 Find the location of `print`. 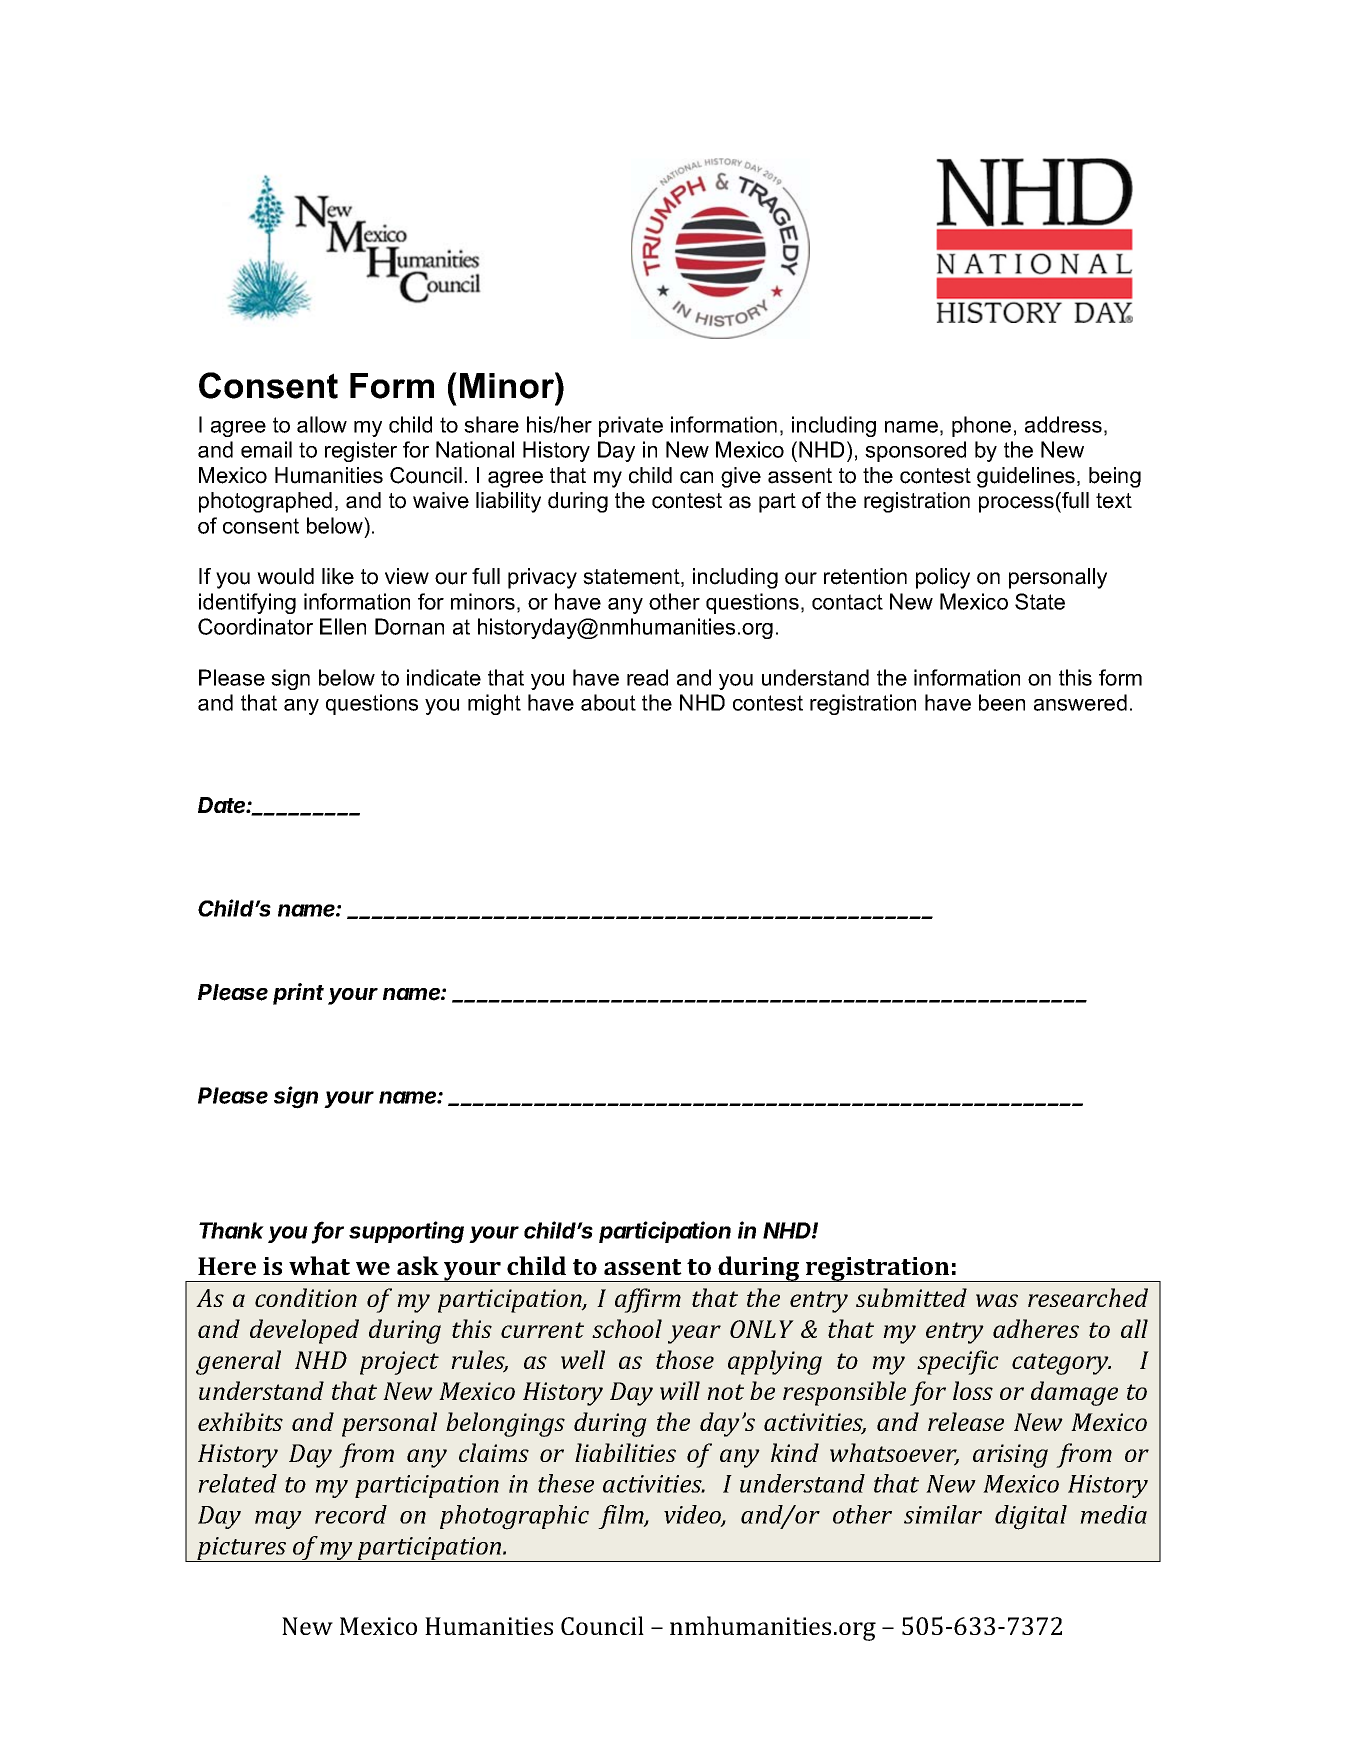

print is located at coordinates (298, 994).
